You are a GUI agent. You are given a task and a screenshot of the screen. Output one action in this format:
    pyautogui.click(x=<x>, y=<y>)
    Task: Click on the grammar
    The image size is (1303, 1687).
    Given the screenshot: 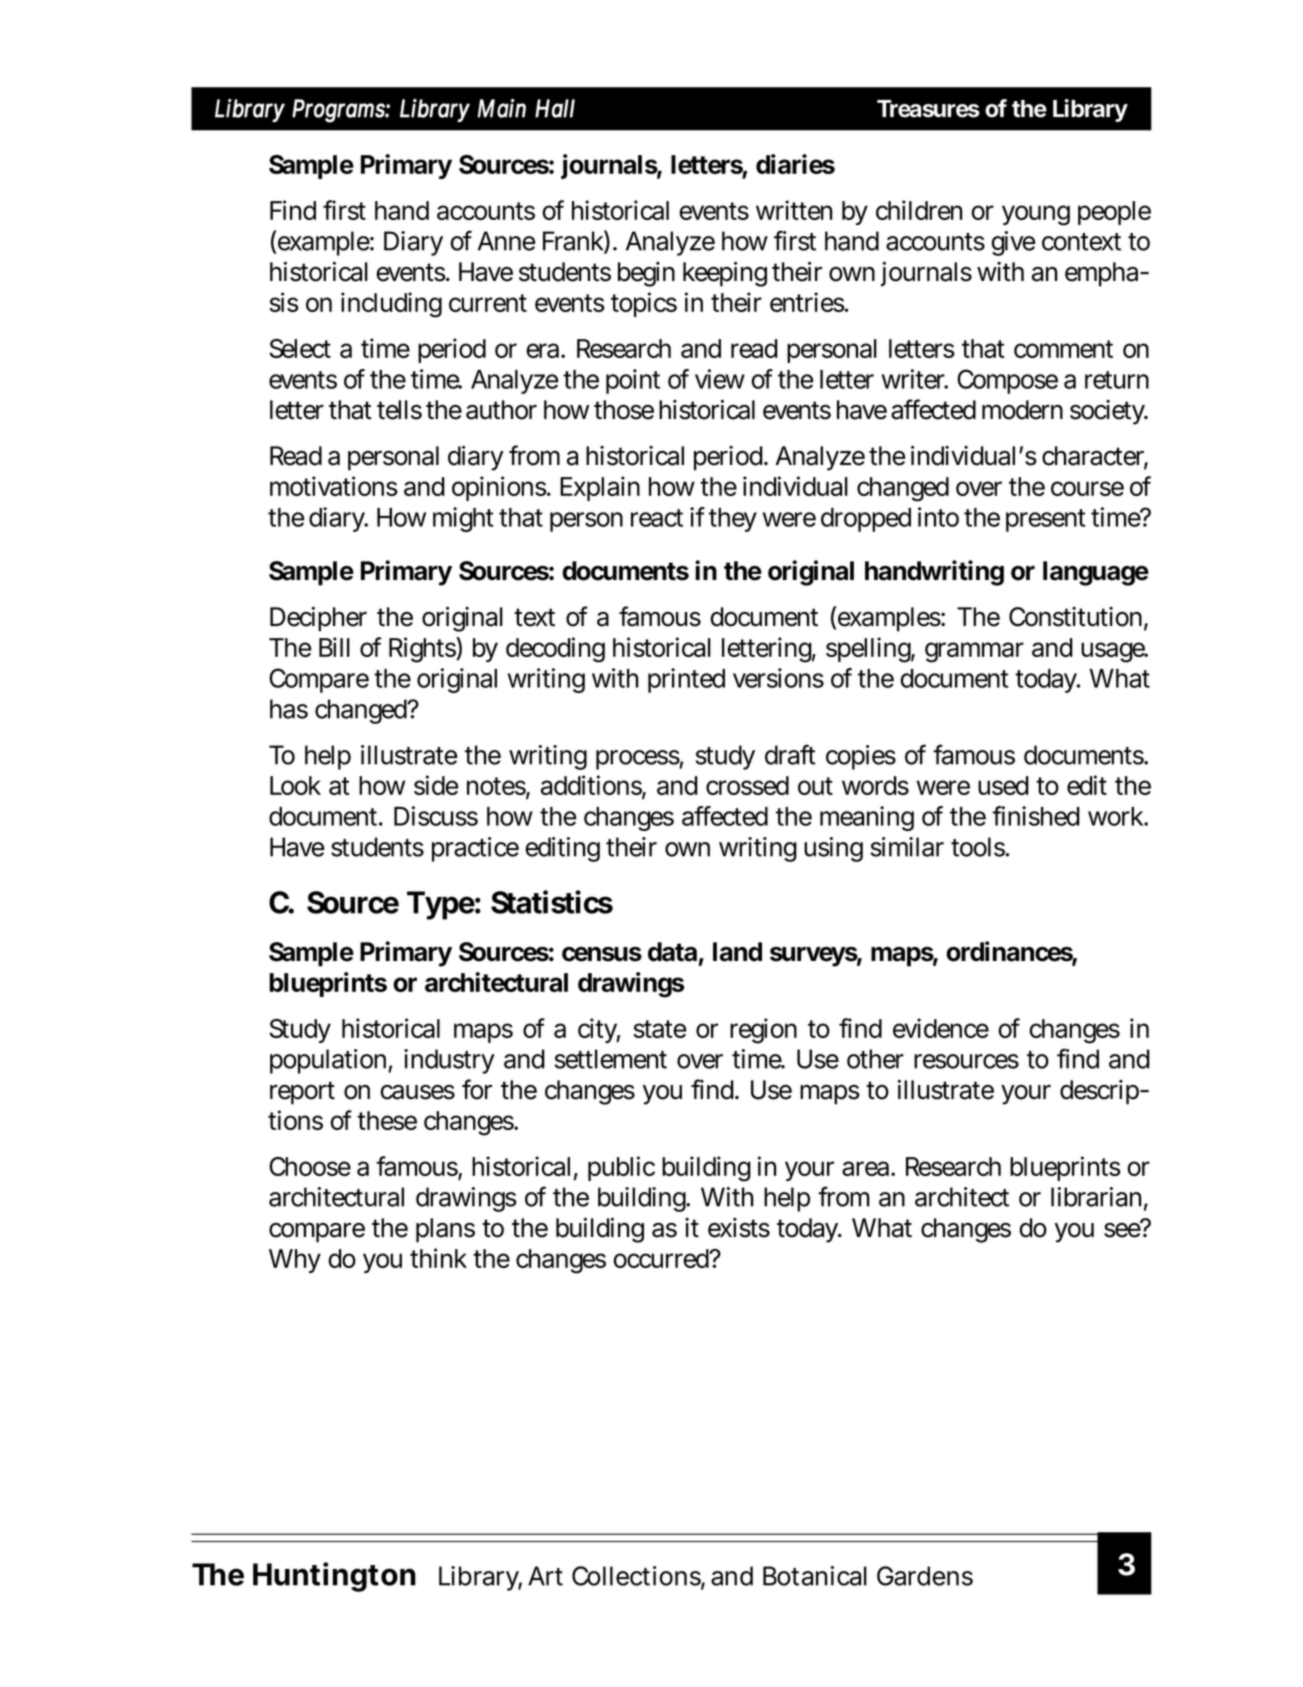 What is the action you would take?
    pyautogui.click(x=974, y=652)
